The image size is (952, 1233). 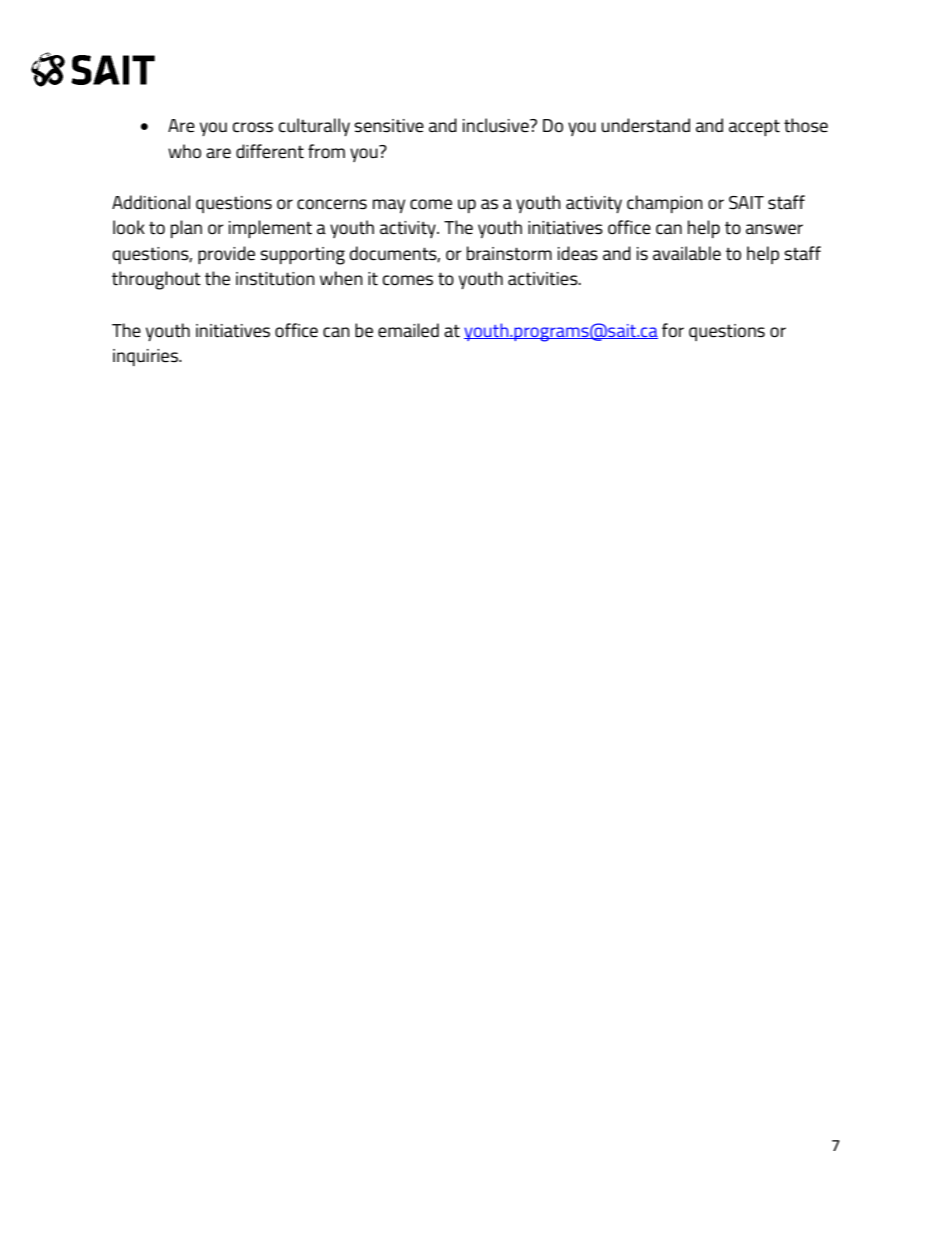 I want to click on activities, so click(x=544, y=279).
